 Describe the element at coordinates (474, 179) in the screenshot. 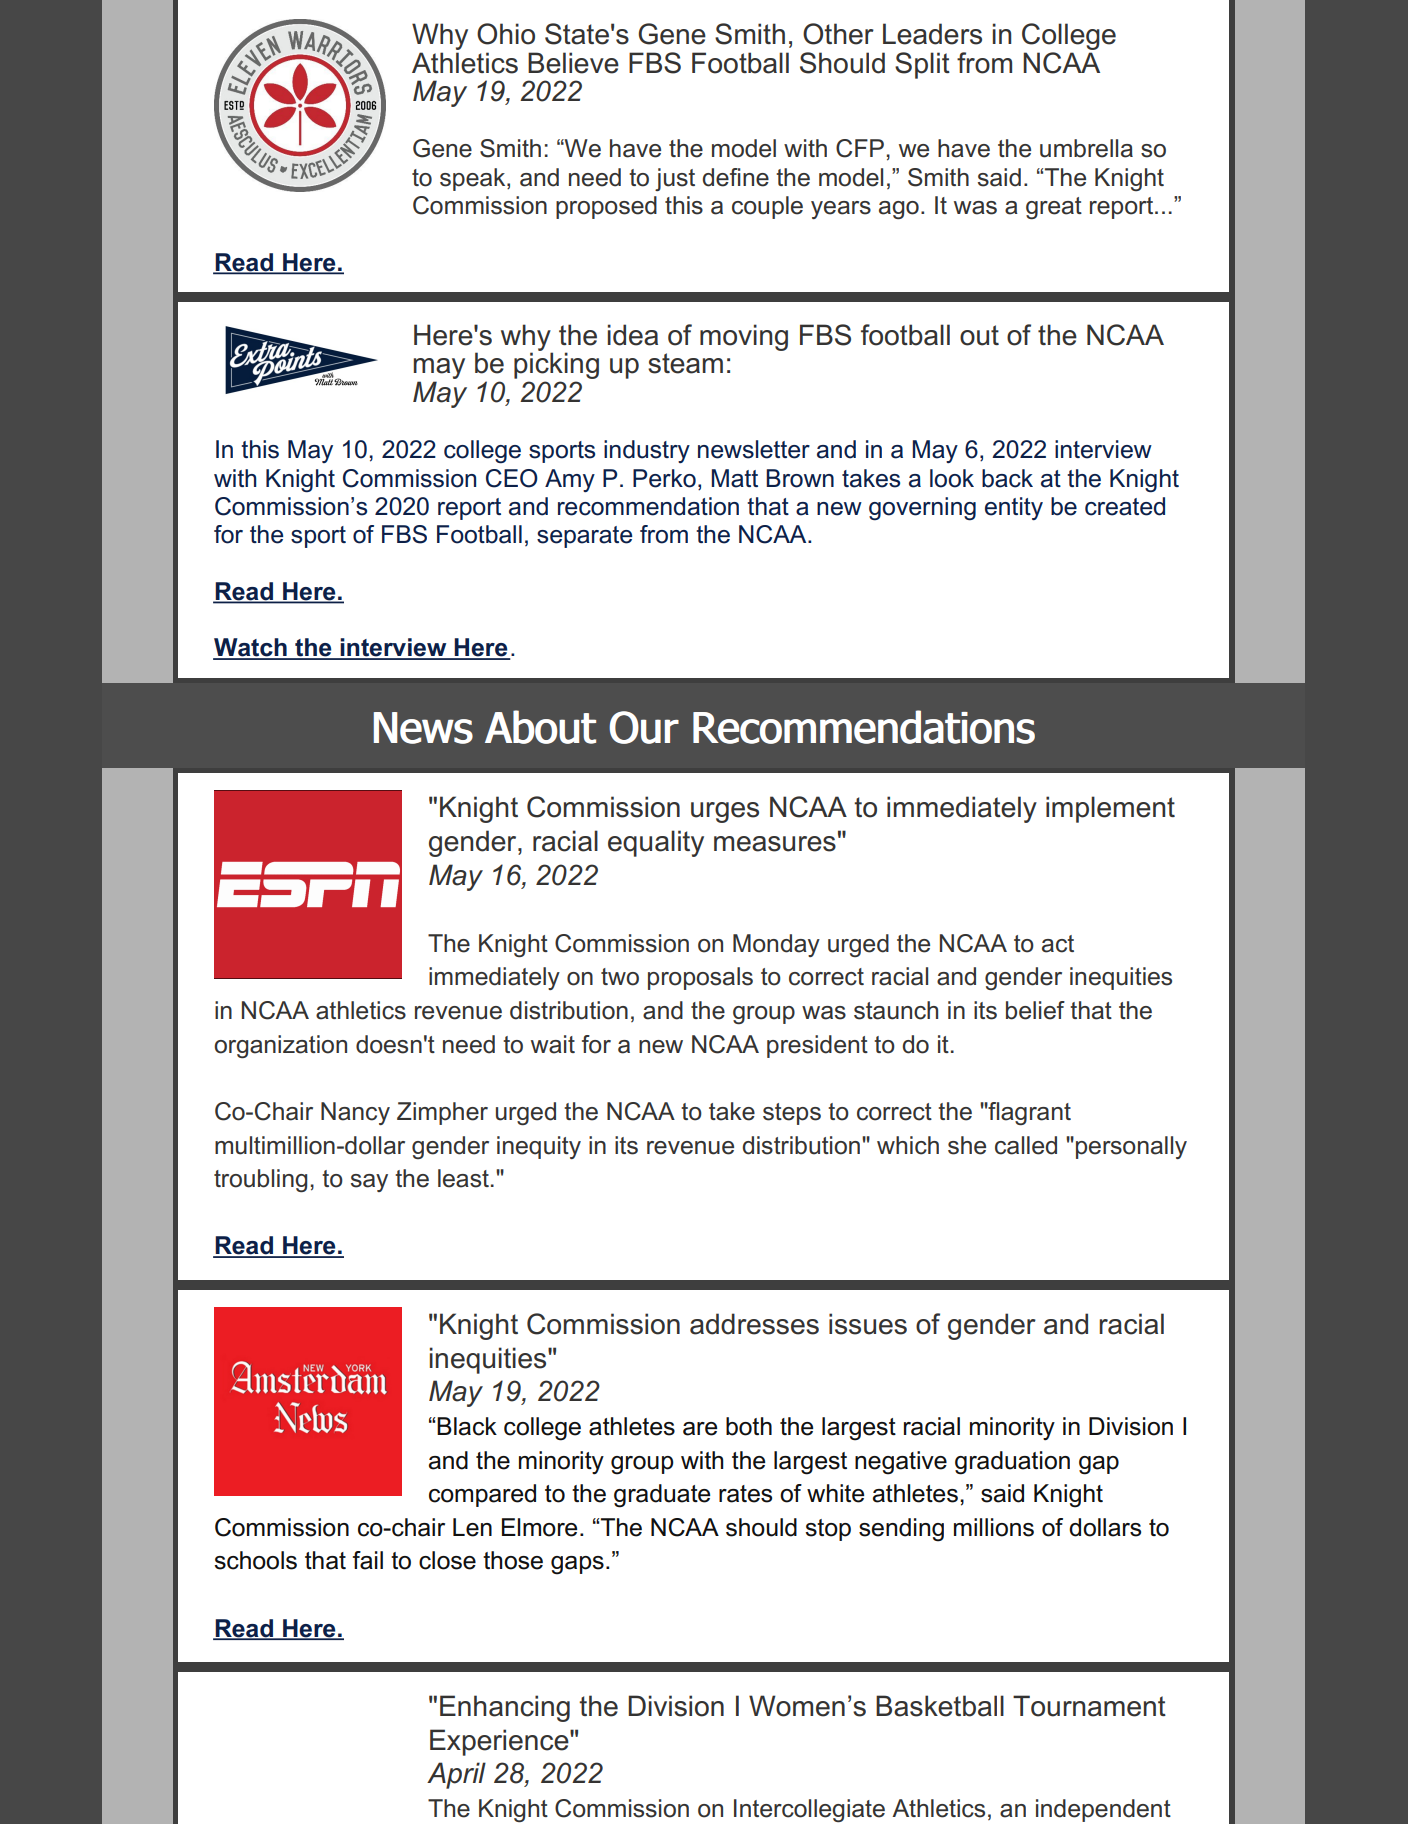

I see `speak` at that location.
